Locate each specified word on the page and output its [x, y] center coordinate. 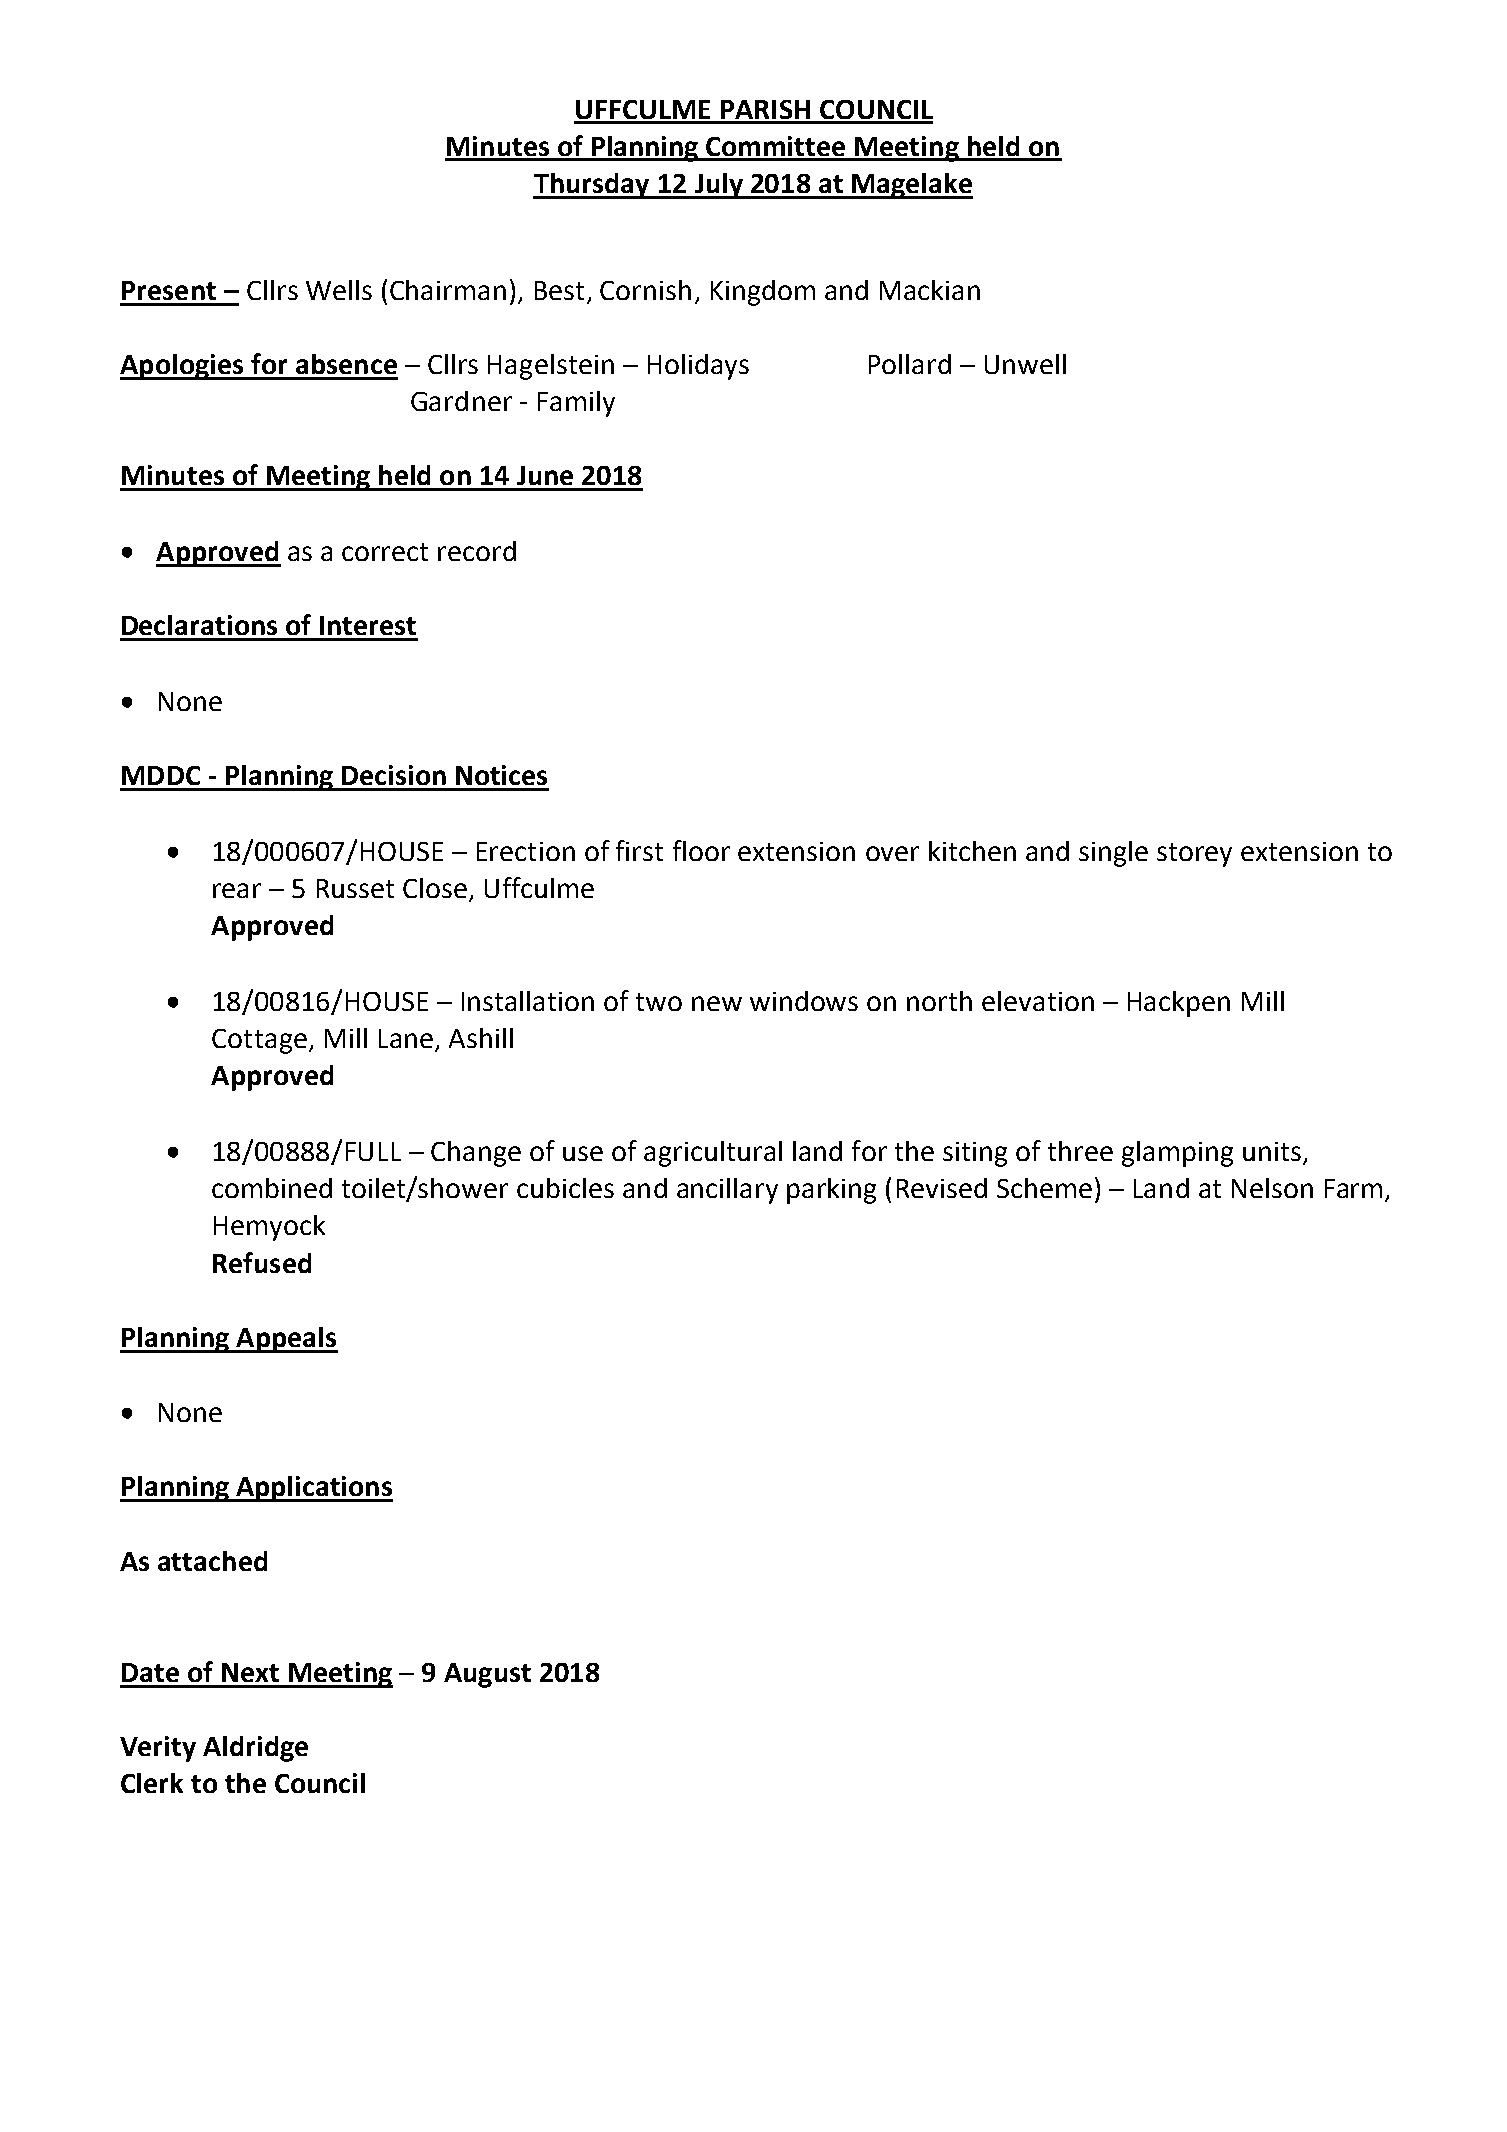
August [487, 1675]
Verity [158, 1749]
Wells [339, 290]
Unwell [1025, 364]
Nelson [1272, 1188]
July [718, 186]
